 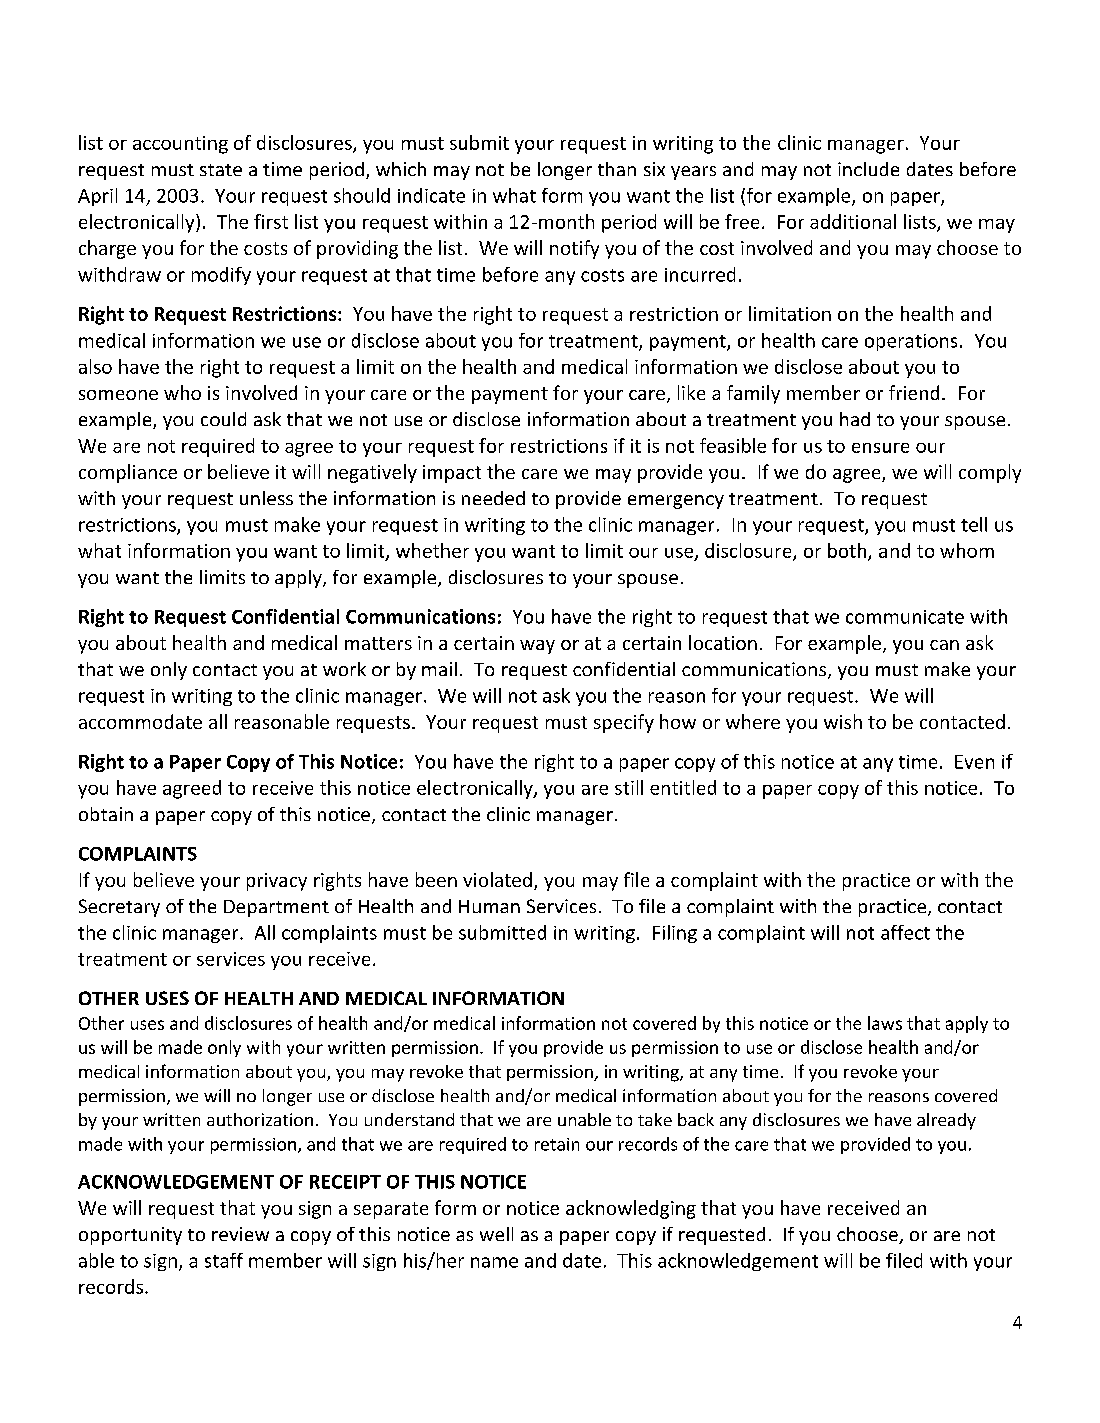 I want to click on ensure, so click(x=880, y=448).
